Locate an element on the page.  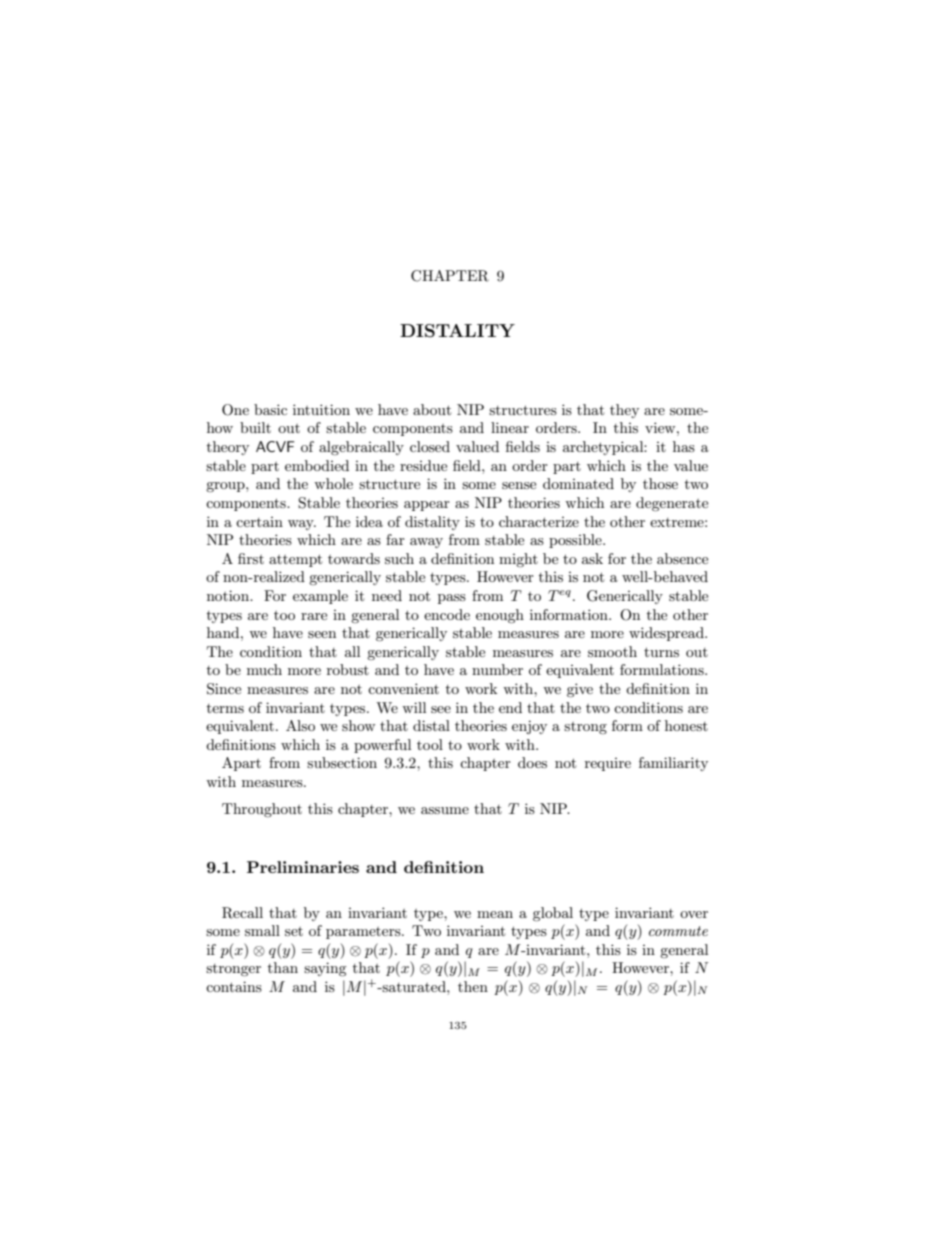
require is located at coordinates (608, 764).
